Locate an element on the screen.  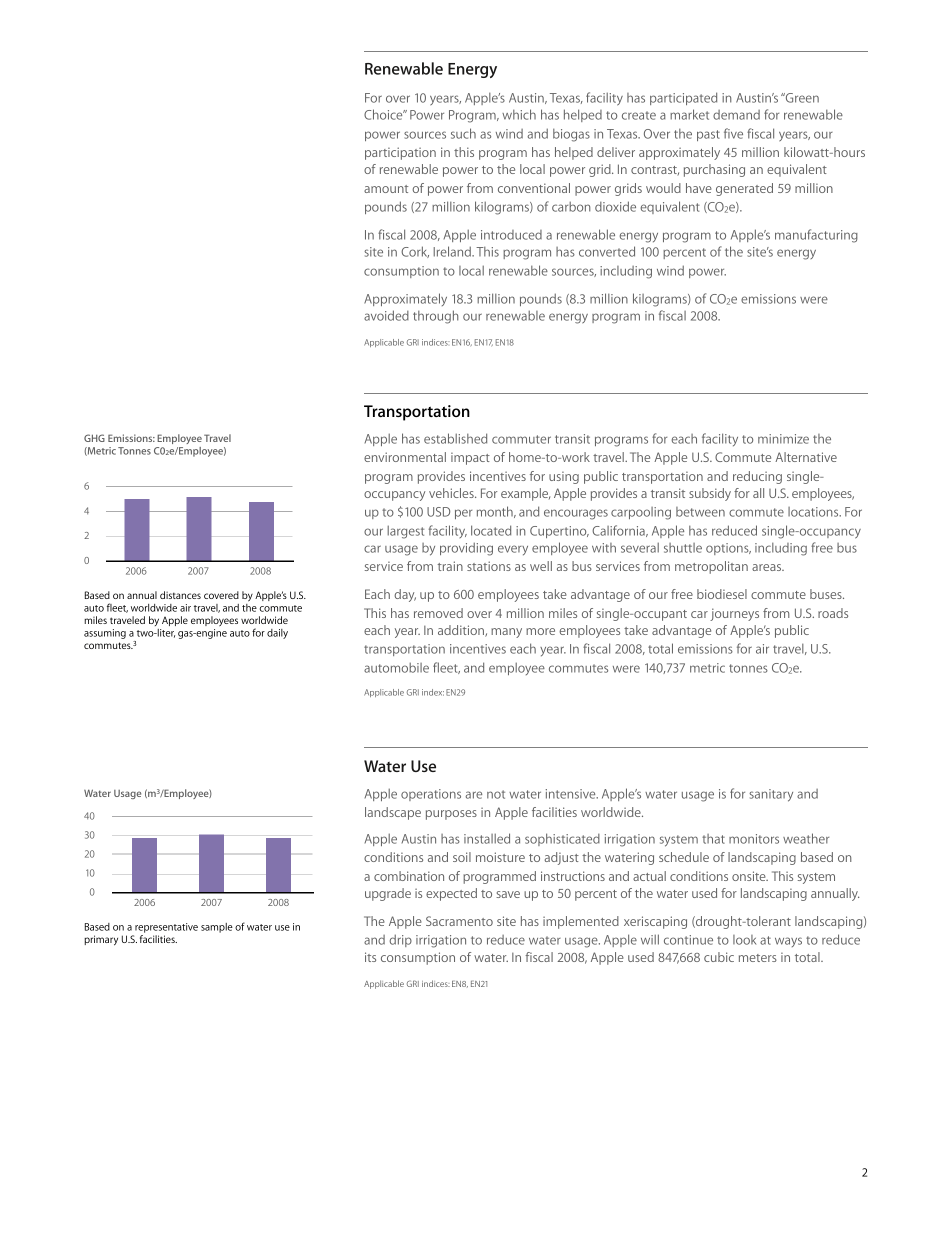
landscape is located at coordinates (393, 813).
